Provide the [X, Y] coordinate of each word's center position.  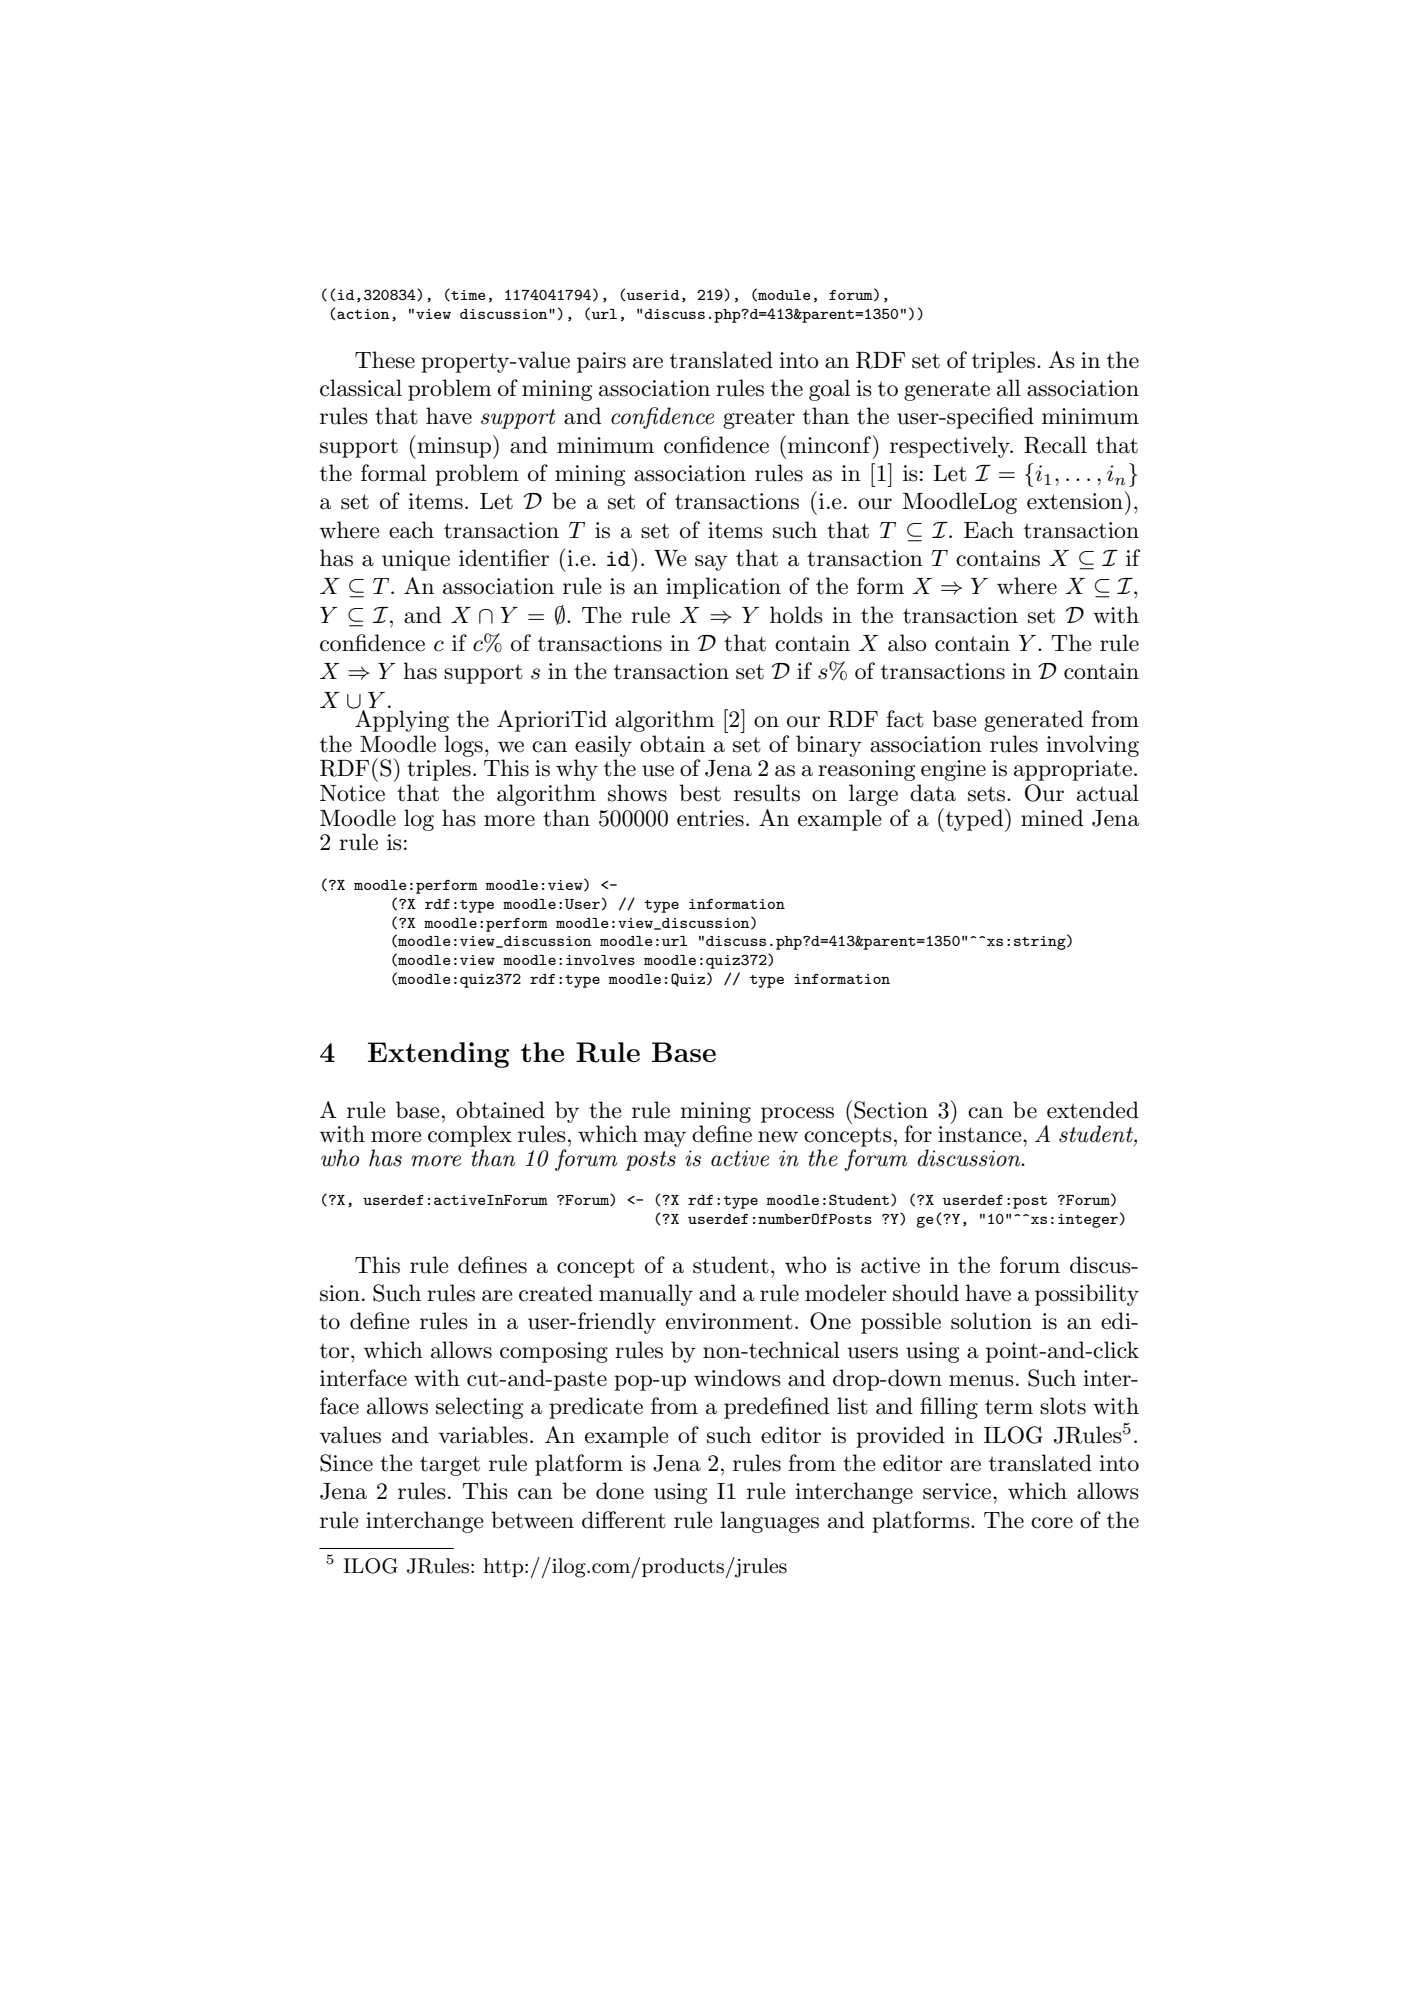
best [700, 793]
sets [986, 794]
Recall [1055, 445]
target [450, 1466]
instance [981, 1134]
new [778, 1137]
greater [759, 419]
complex [470, 1137]
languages [769, 1522]
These [385, 360]
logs [463, 746]
